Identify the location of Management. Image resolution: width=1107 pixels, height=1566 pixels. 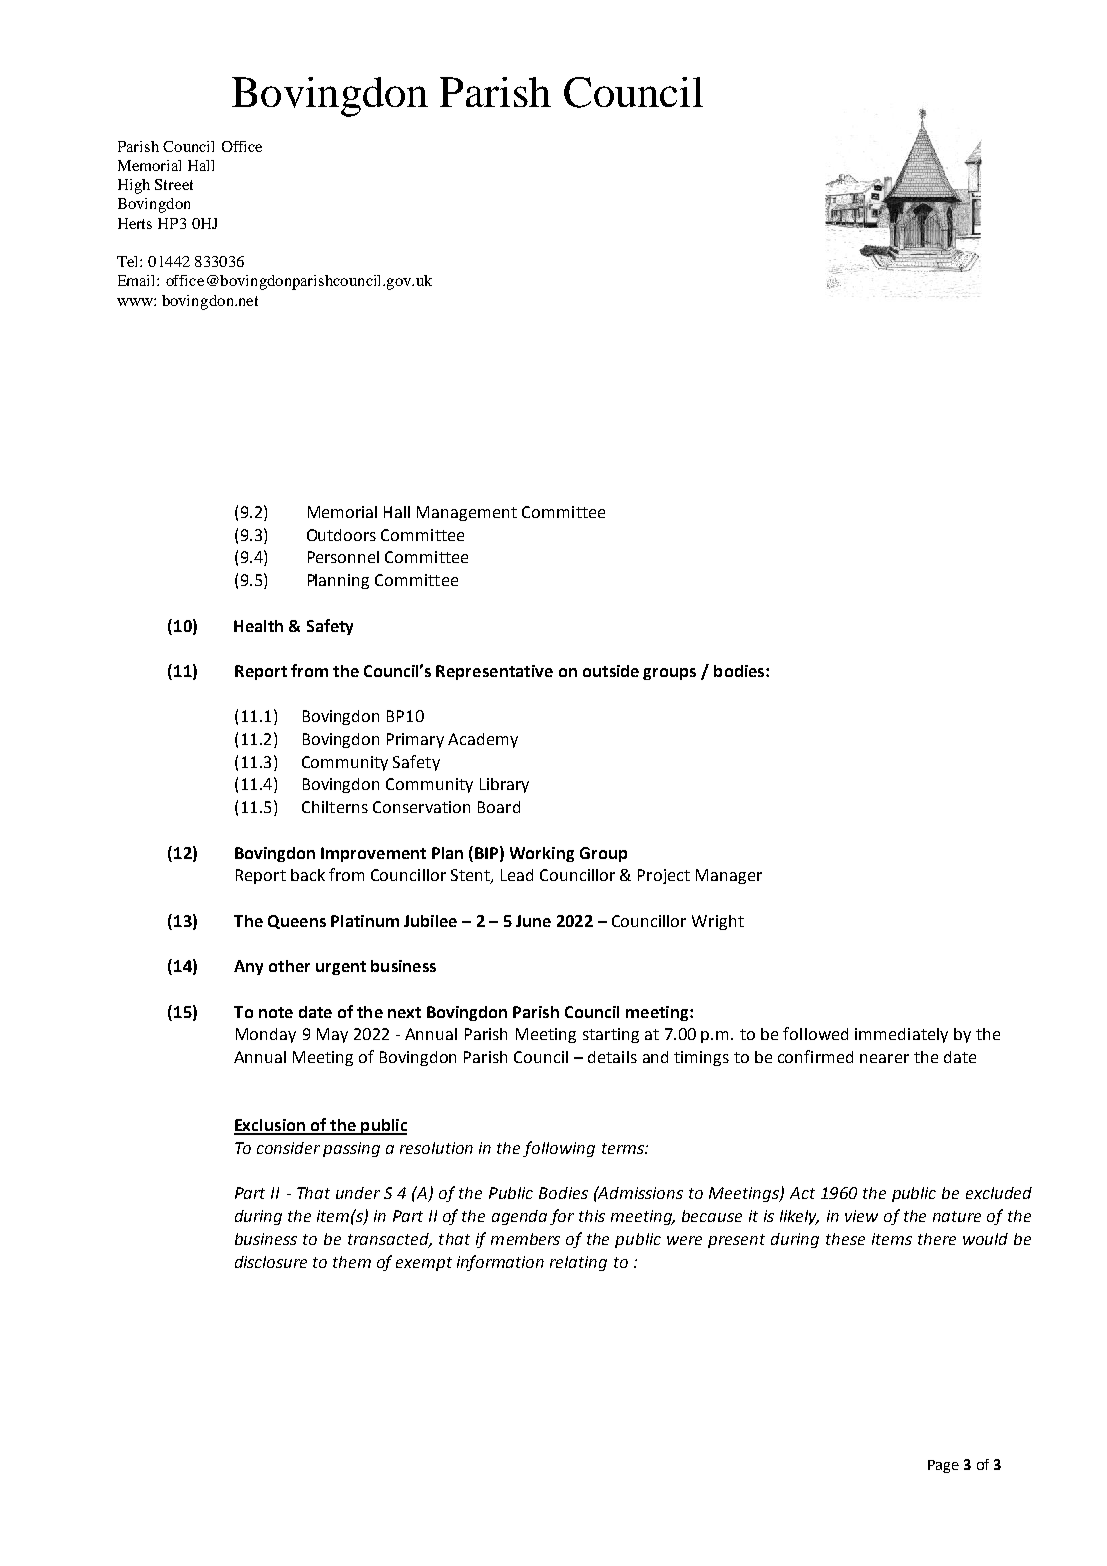
(467, 513).
